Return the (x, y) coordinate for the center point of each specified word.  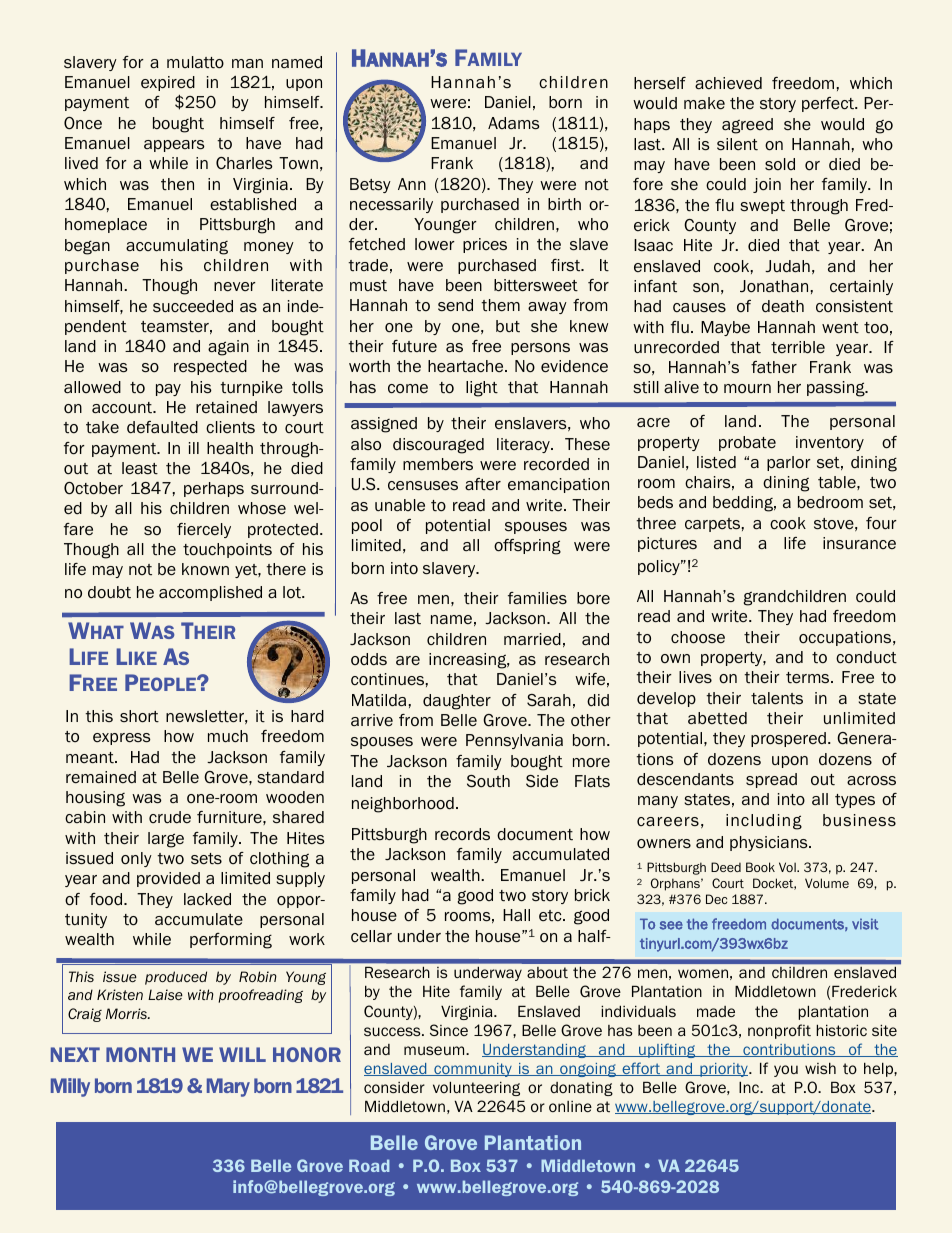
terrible (798, 347)
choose (698, 637)
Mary (228, 1087)
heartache (467, 366)
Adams (514, 123)
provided (168, 879)
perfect (829, 104)
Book (760, 867)
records (462, 834)
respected (210, 367)
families (537, 598)
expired (168, 83)
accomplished (210, 593)
